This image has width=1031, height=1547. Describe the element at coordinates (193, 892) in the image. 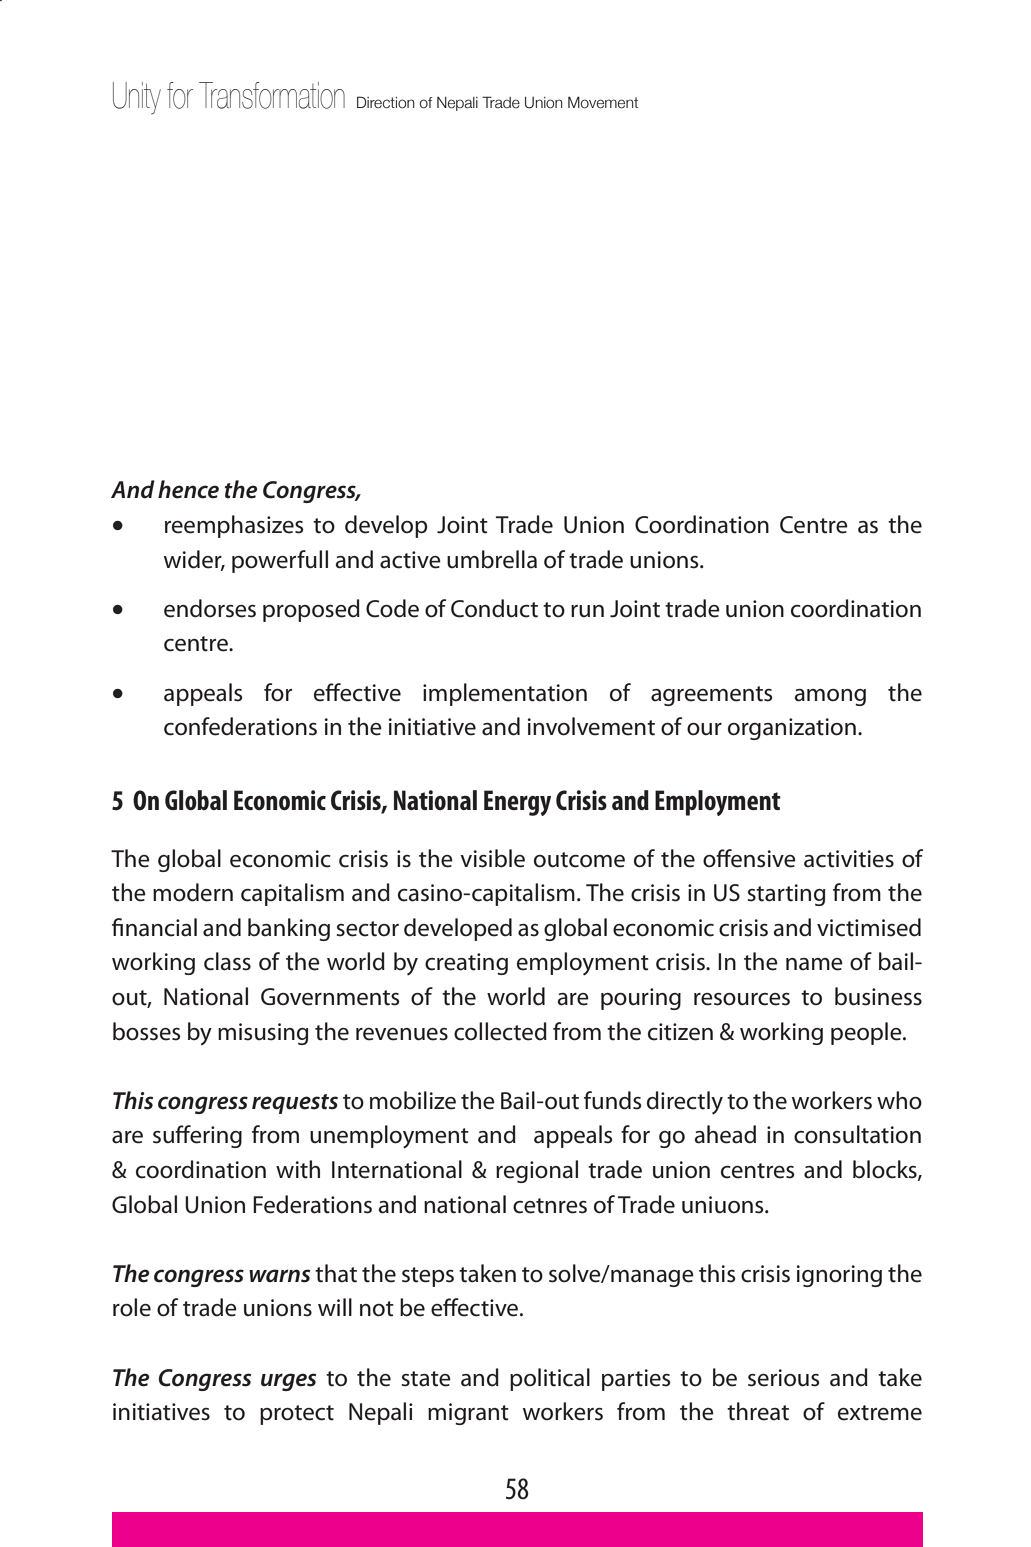

I see `modern` at that location.
